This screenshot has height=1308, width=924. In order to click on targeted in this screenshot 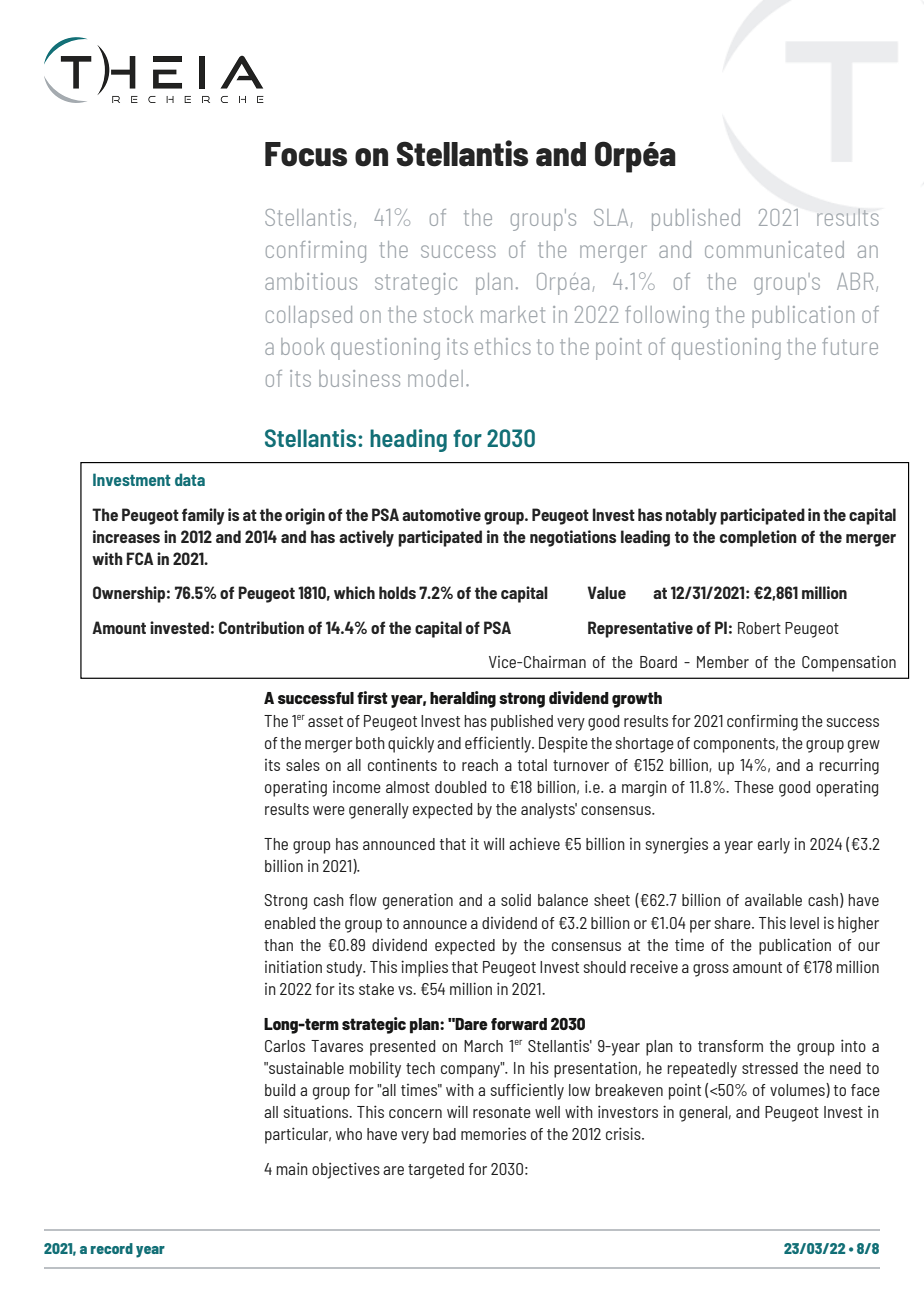, I will do `click(436, 1171)`.
